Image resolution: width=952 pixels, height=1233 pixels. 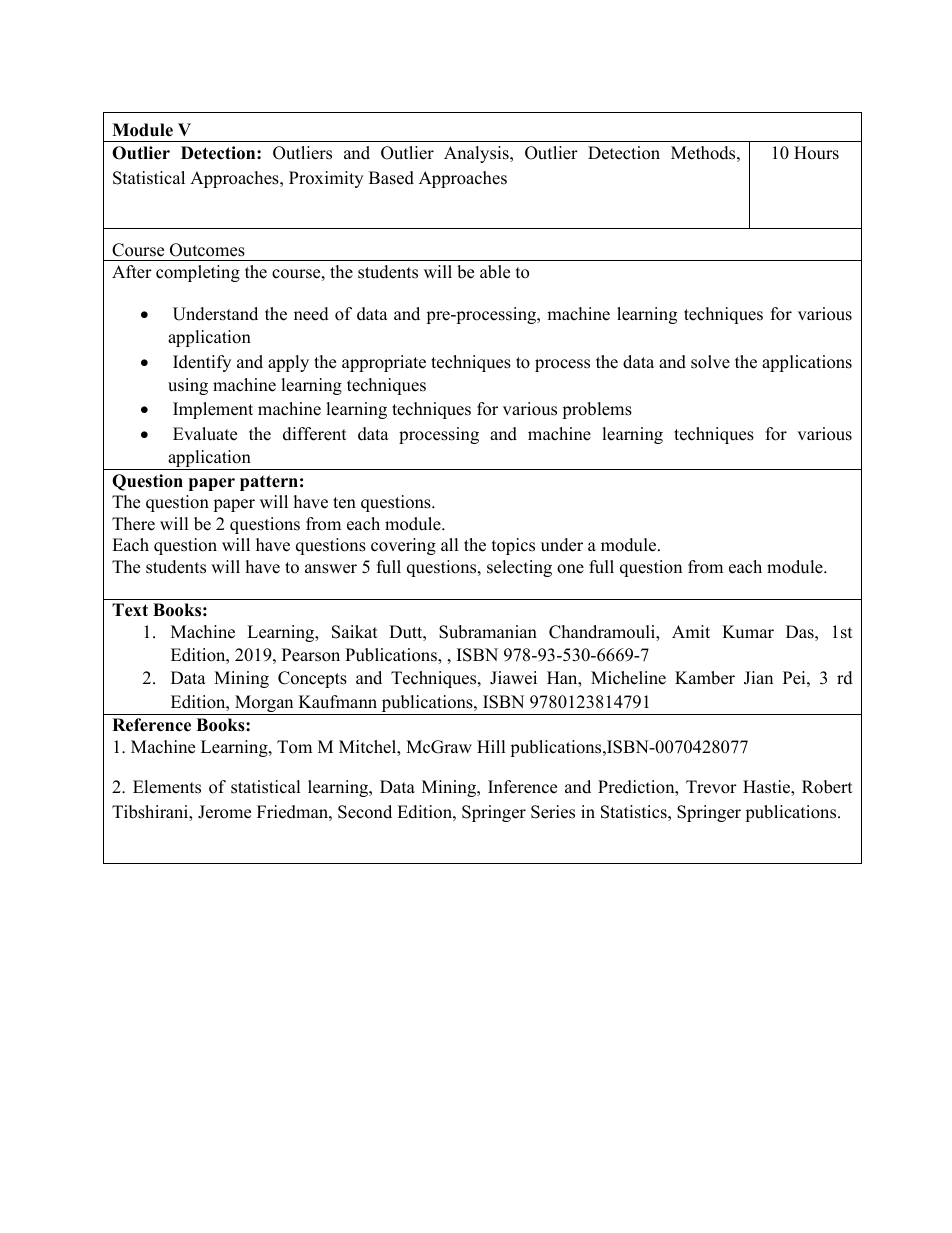 What do you see at coordinates (477, 154) in the page?
I see `Analysis` at bounding box center [477, 154].
